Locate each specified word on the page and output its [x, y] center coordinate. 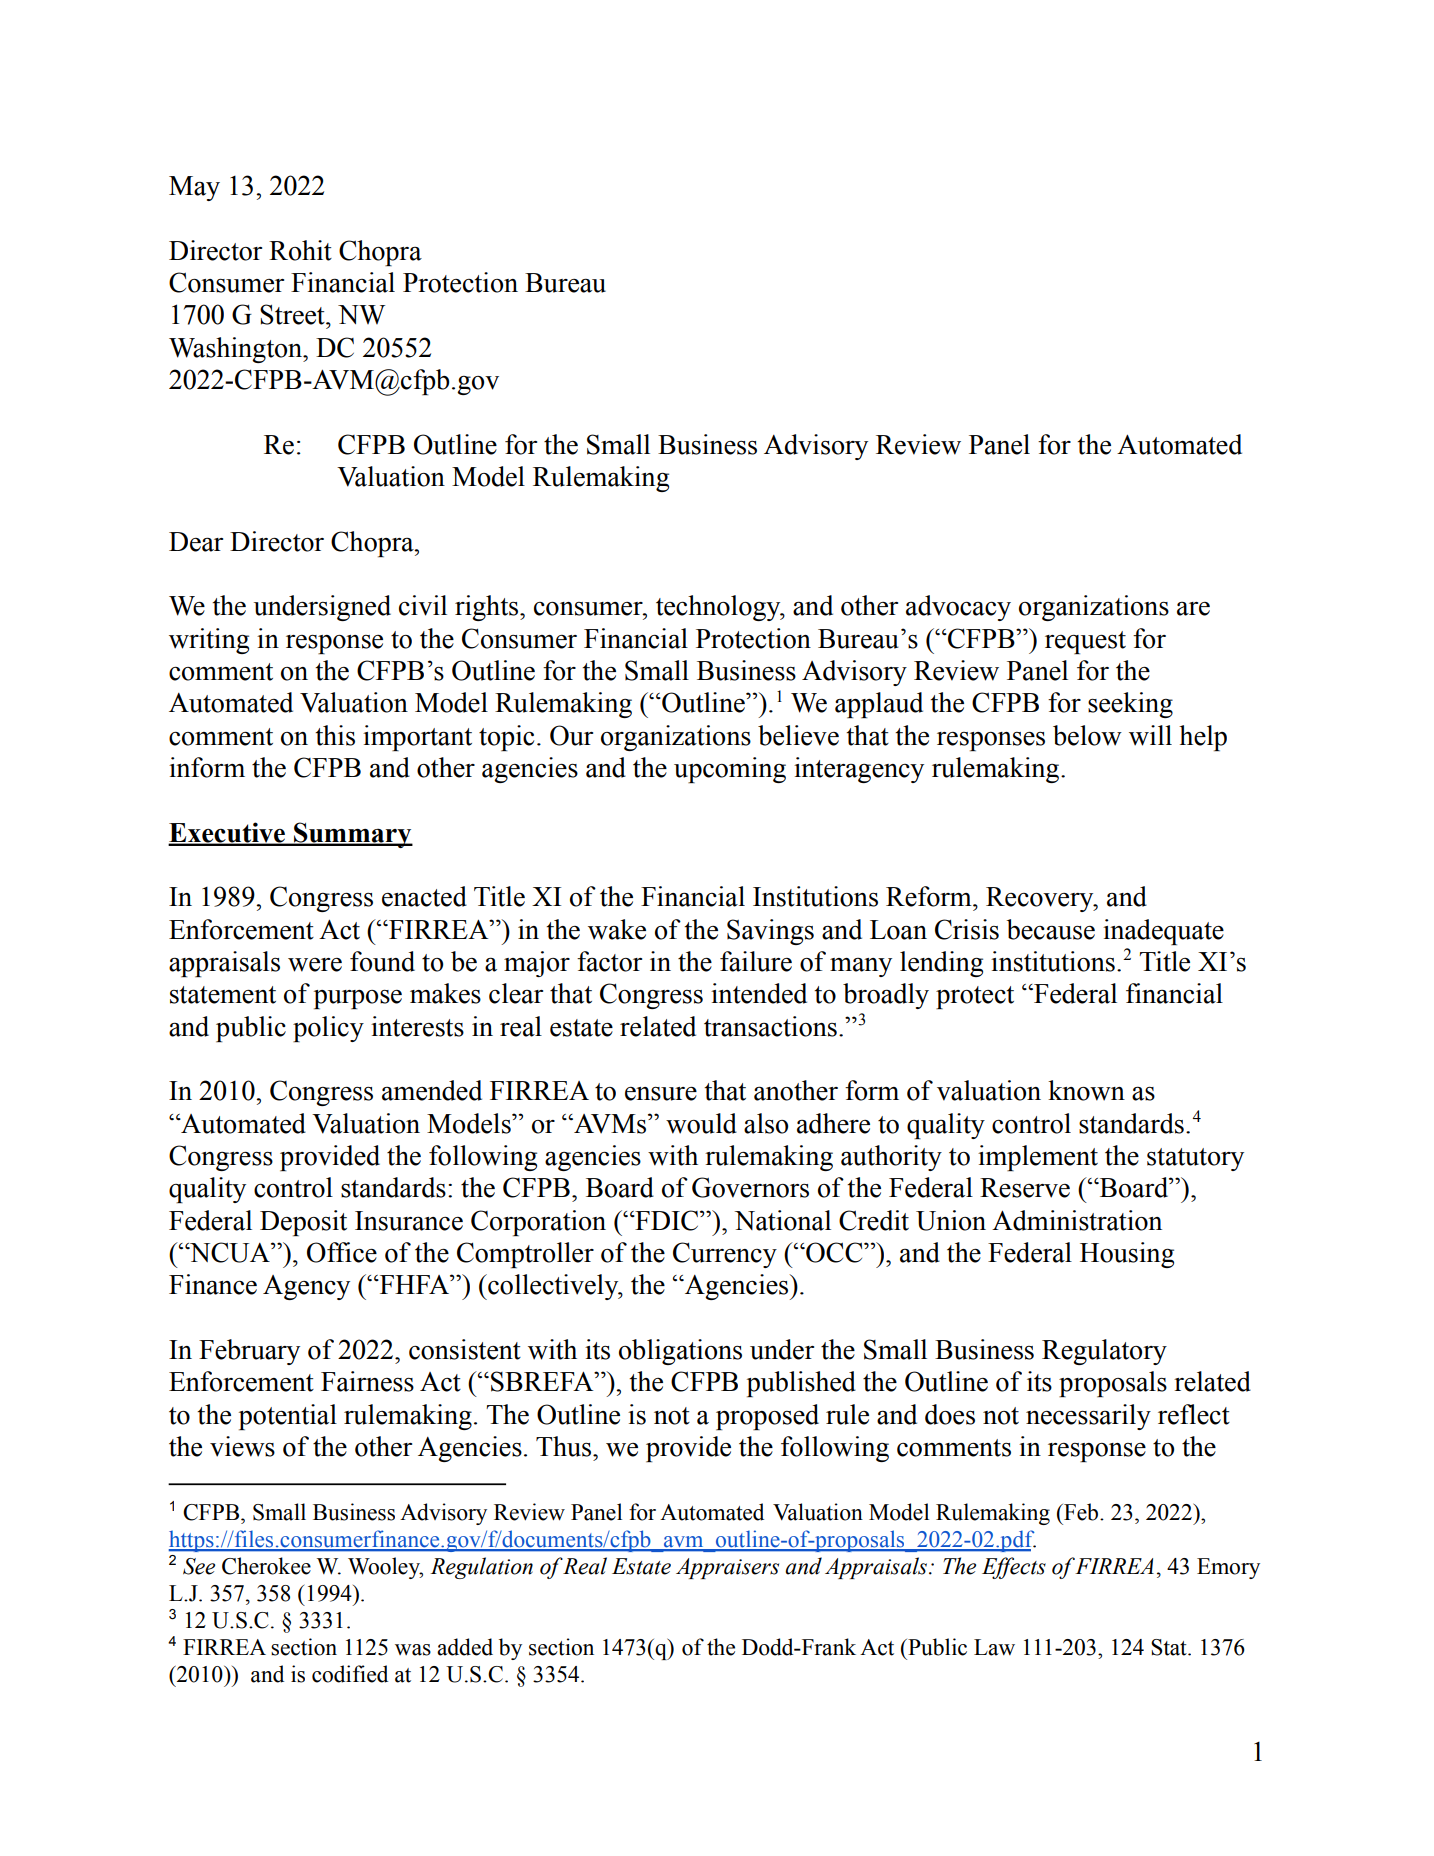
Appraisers [727, 1568]
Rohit [300, 250]
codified [350, 1674]
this [335, 735]
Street [293, 314]
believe [798, 735]
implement [1038, 1158]
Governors [750, 1187]
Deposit [303, 1223]
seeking [1130, 705]
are [1193, 609]
